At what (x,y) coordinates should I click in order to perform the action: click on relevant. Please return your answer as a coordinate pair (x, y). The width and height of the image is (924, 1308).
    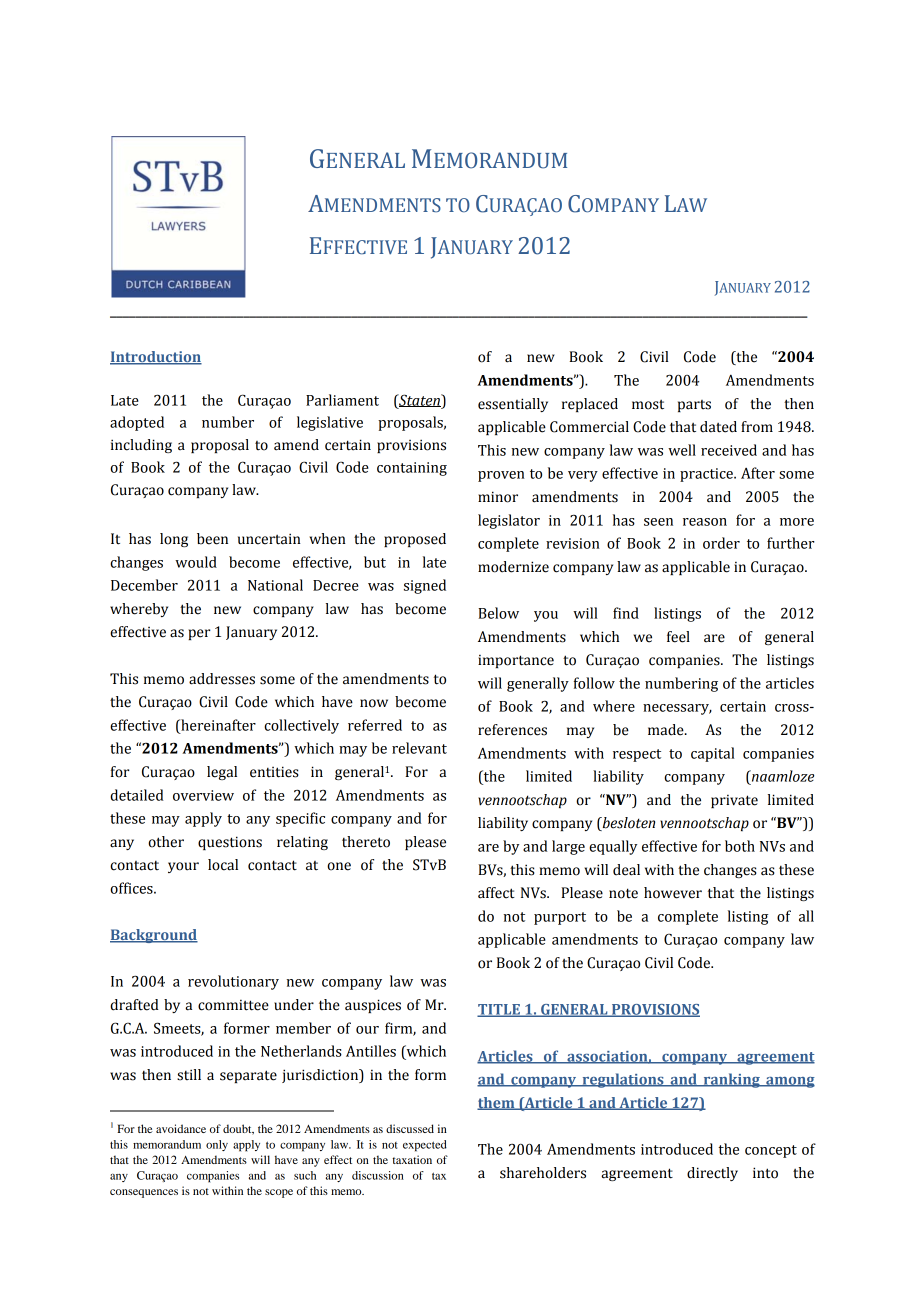
    Looking at the image, I should click on (419, 748).
